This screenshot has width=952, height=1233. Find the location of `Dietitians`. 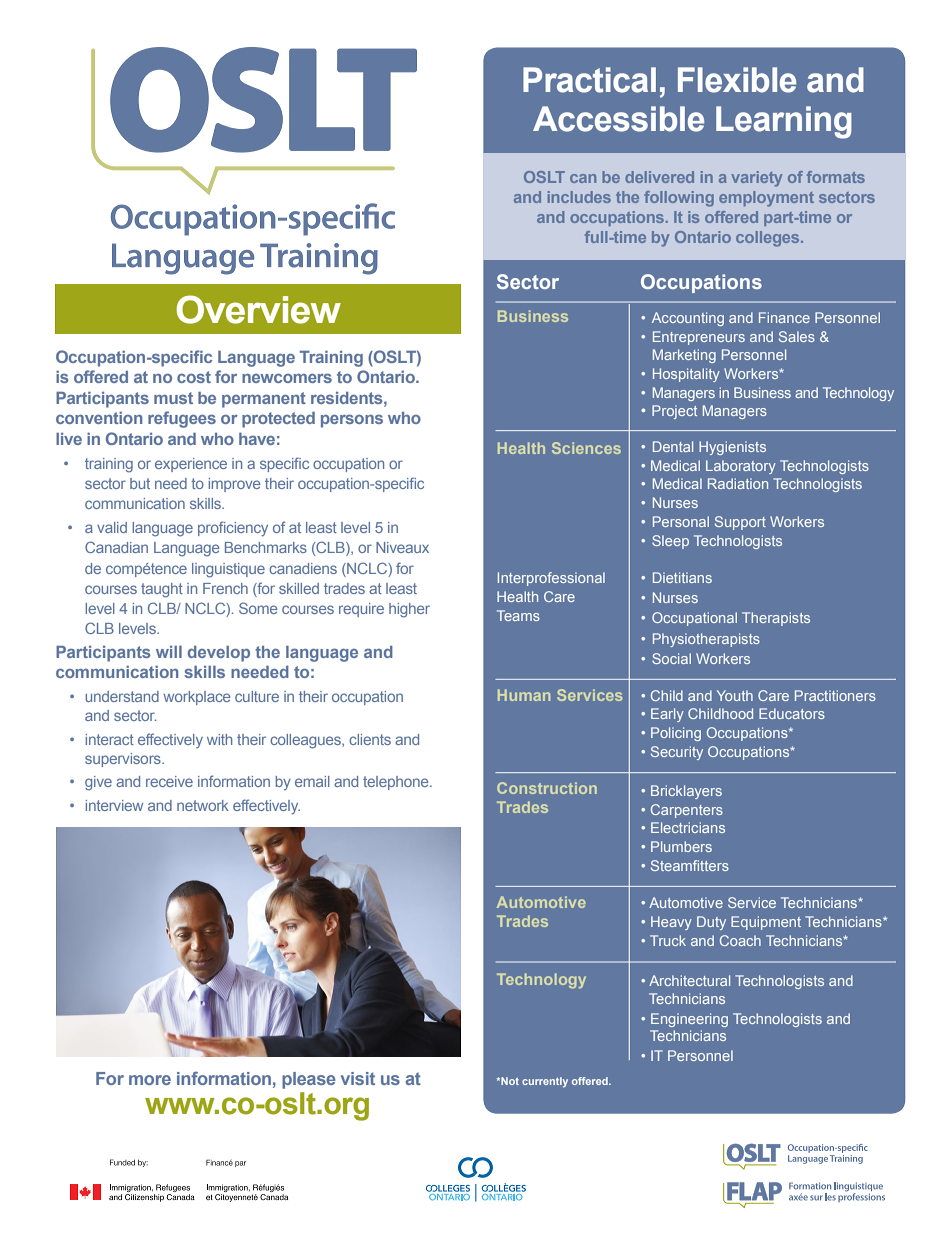

Dietitians is located at coordinates (682, 577).
